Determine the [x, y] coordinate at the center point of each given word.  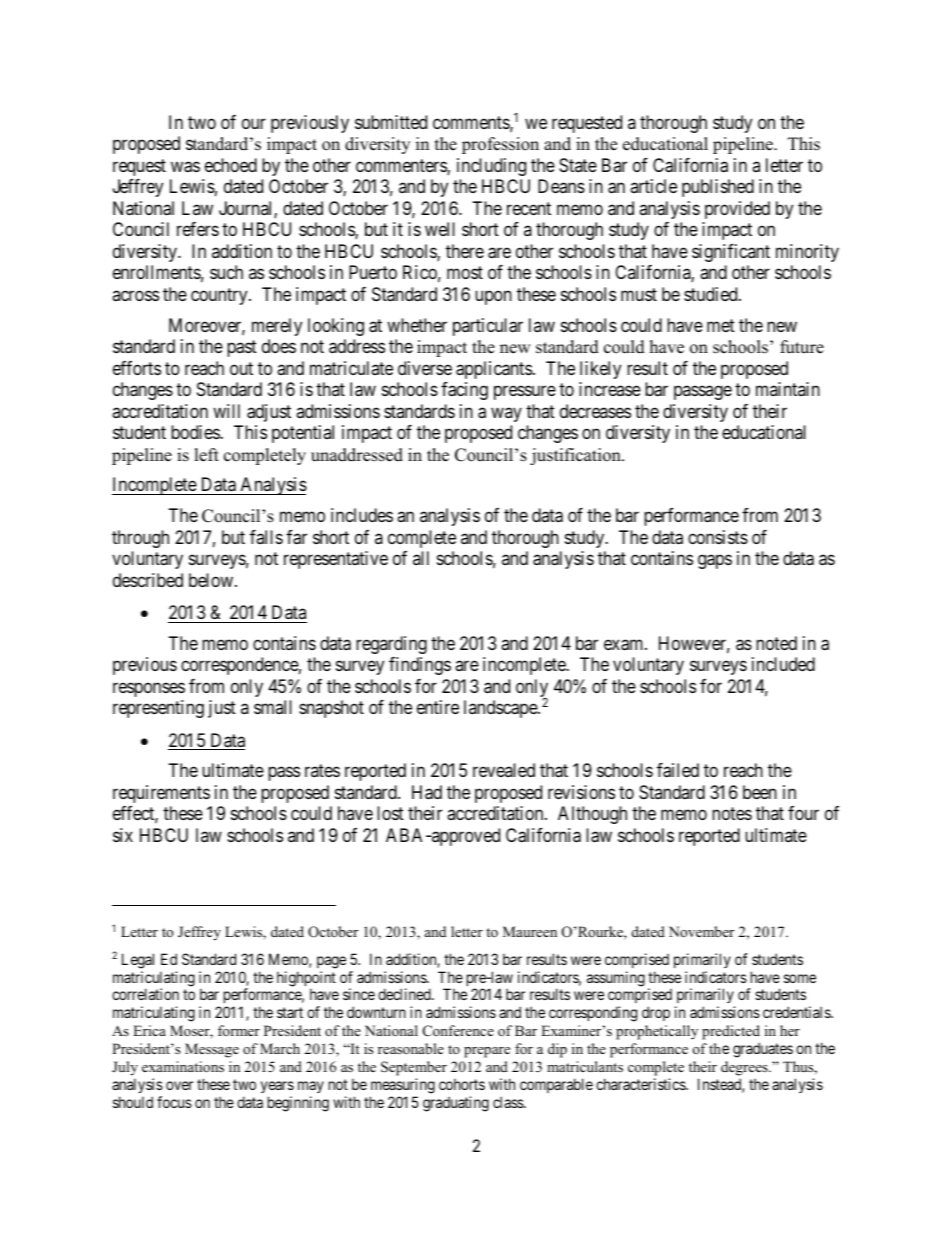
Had [427, 792]
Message [212, 1050]
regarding [391, 645]
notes [732, 813]
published [718, 188]
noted [776, 643]
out [241, 368]
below [212, 580]
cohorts [462, 1084]
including [491, 167]
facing [464, 391]
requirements [161, 794]
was [185, 167]
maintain [788, 389]
